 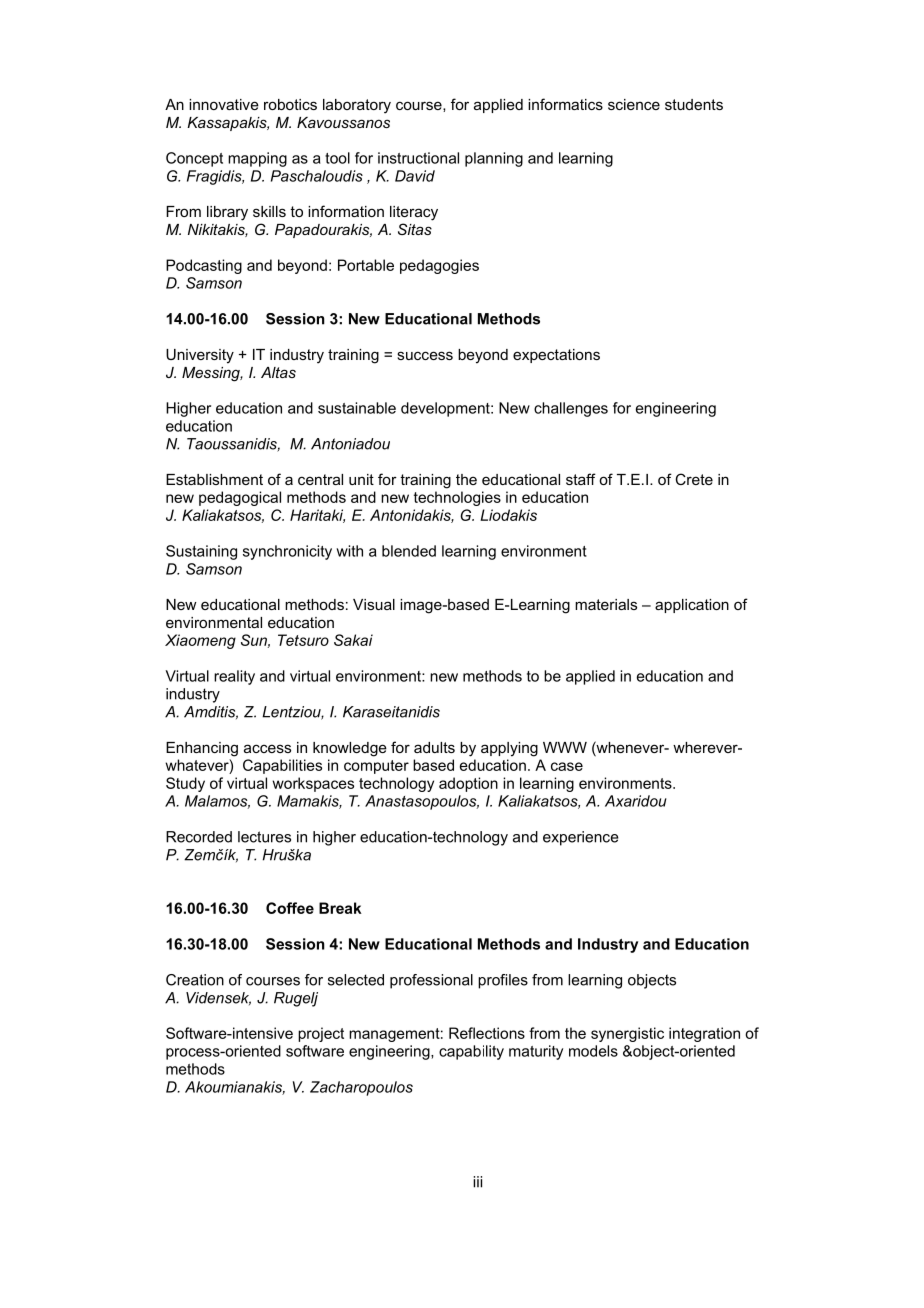 I want to click on instructional, so click(x=418, y=158).
